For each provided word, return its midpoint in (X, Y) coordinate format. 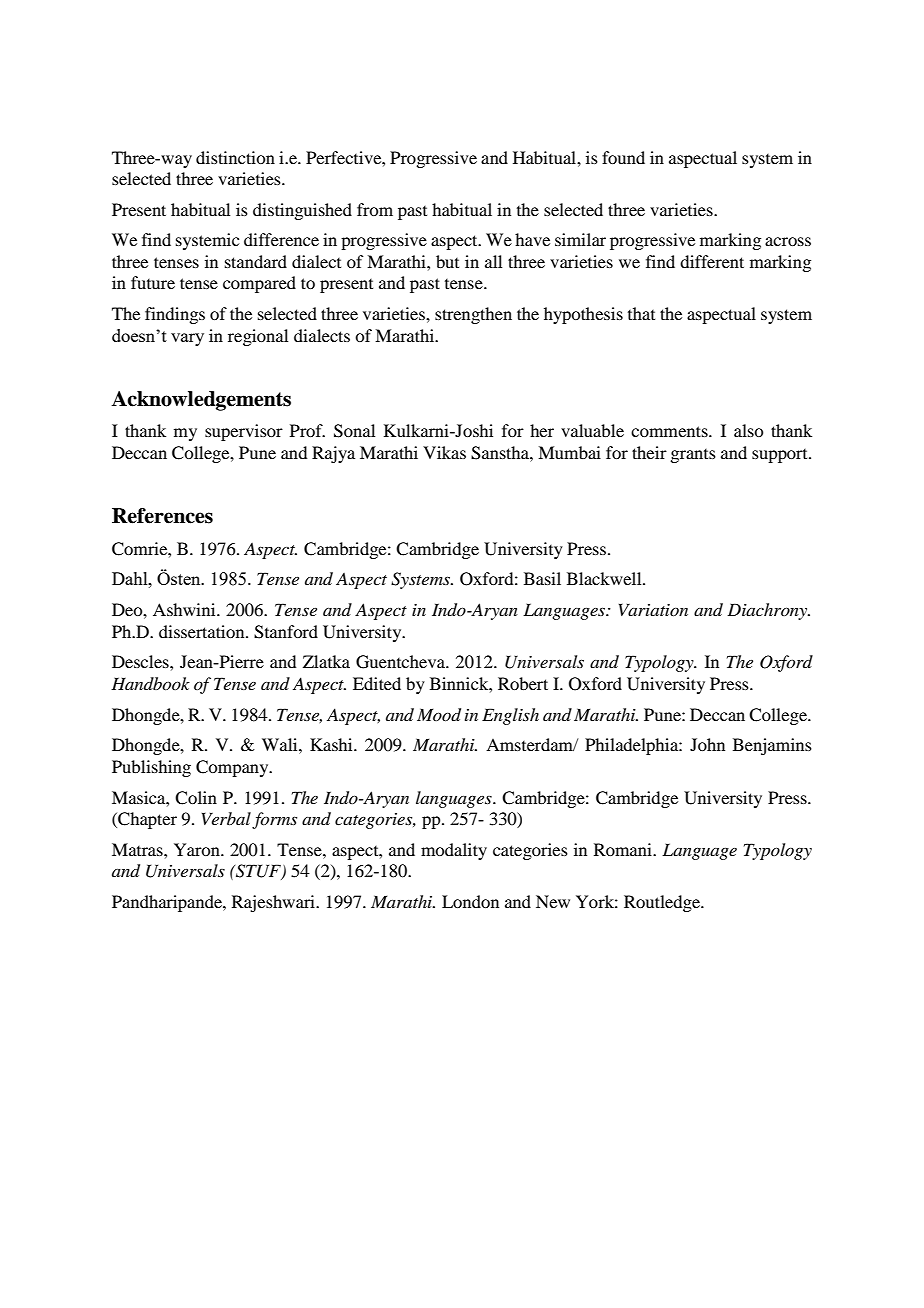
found (623, 157)
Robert (523, 683)
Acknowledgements (201, 401)
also (748, 430)
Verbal (226, 818)
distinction (235, 157)
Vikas (444, 452)
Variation (653, 609)
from (375, 209)
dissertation (203, 631)
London (470, 901)
